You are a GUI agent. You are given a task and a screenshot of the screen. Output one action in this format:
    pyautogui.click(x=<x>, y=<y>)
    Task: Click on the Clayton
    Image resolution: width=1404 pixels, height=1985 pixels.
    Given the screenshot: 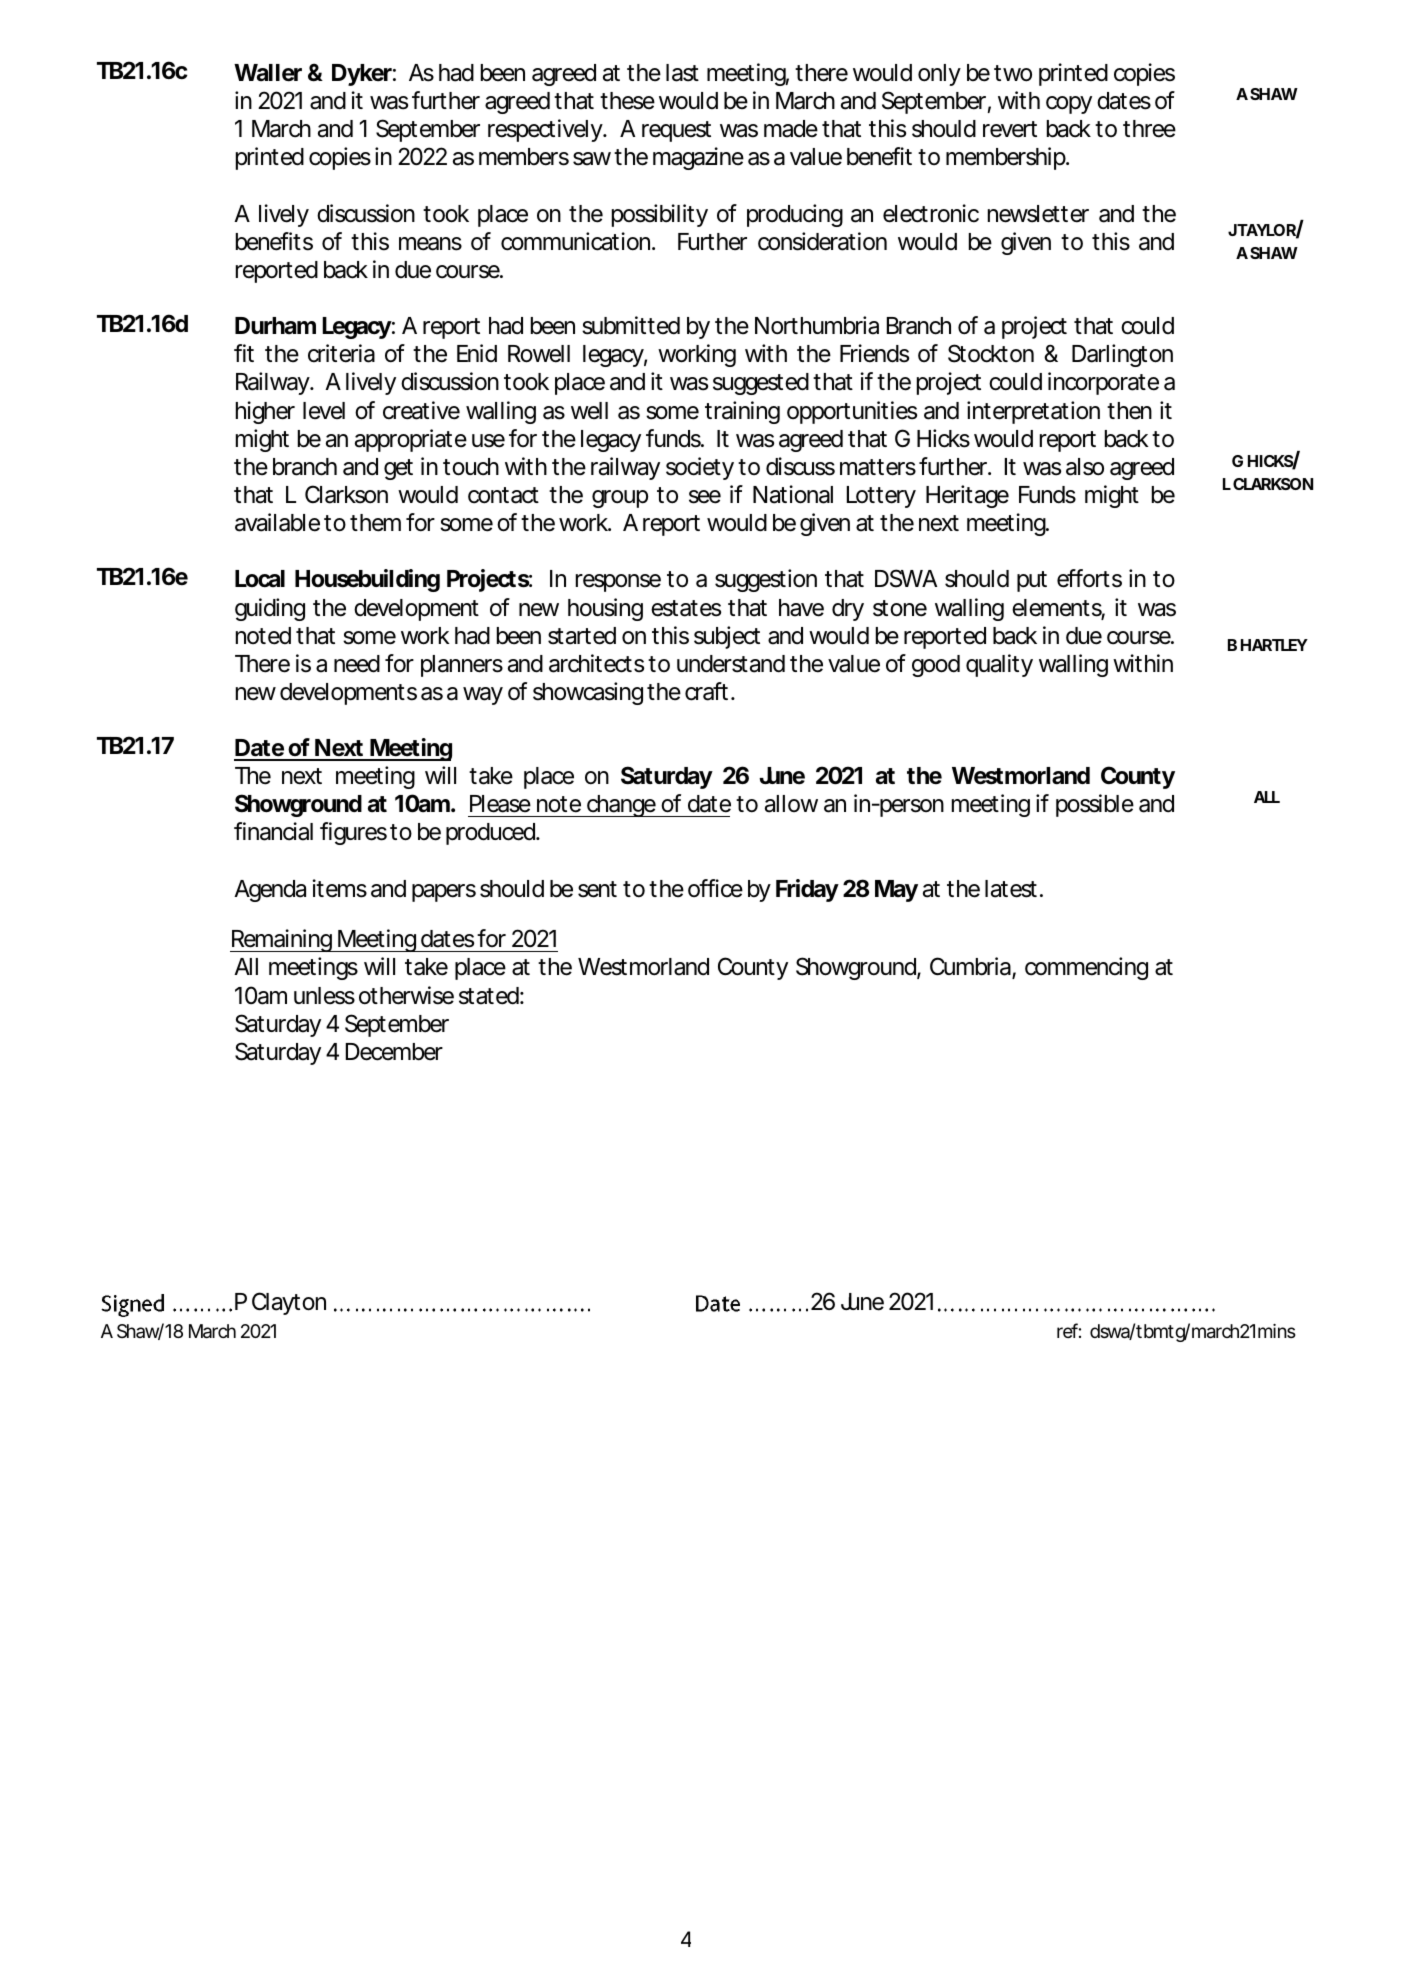 What is the action you would take?
    pyautogui.click(x=289, y=1303)
